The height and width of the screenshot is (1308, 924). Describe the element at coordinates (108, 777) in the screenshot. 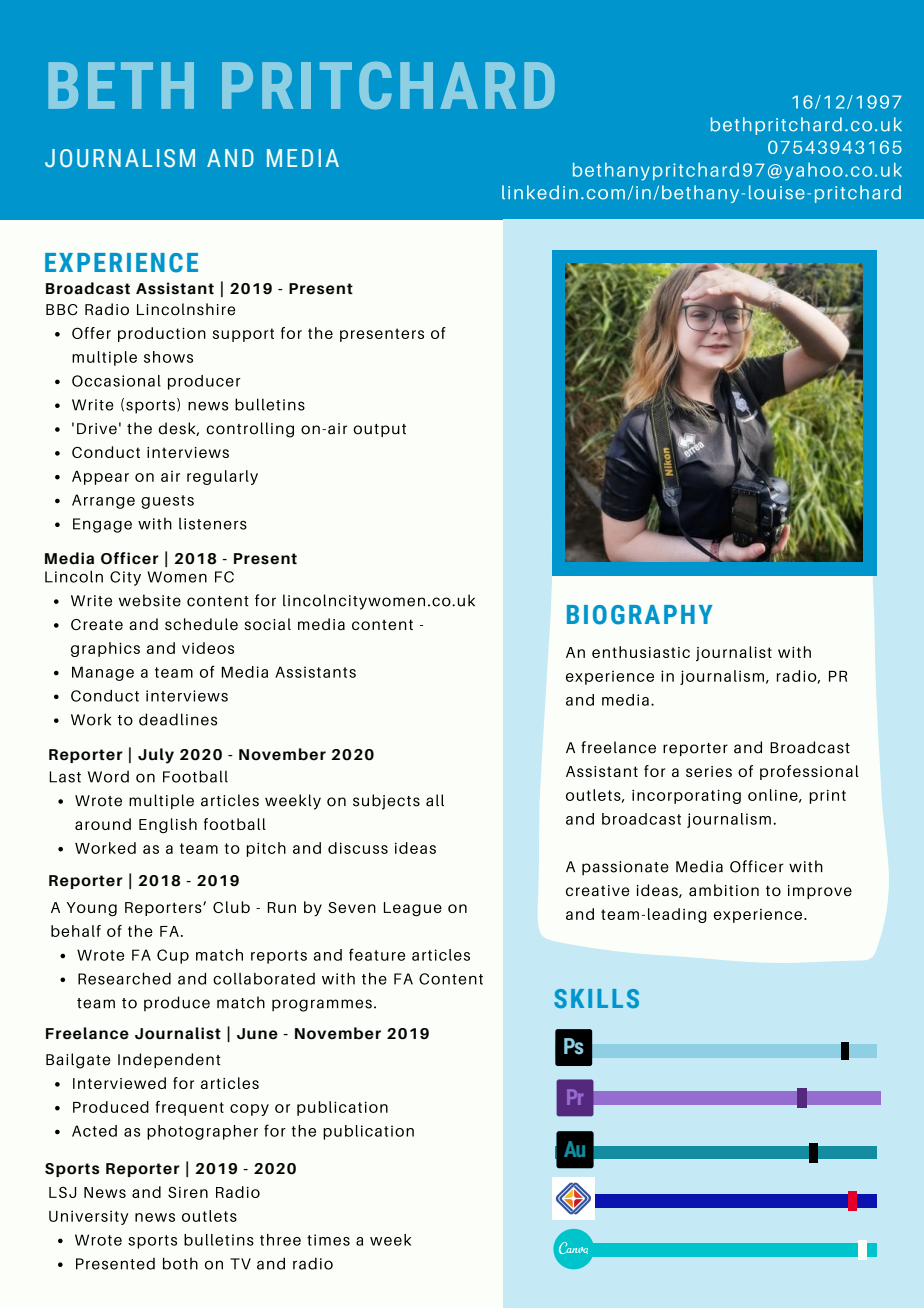

I see `Word` at that location.
